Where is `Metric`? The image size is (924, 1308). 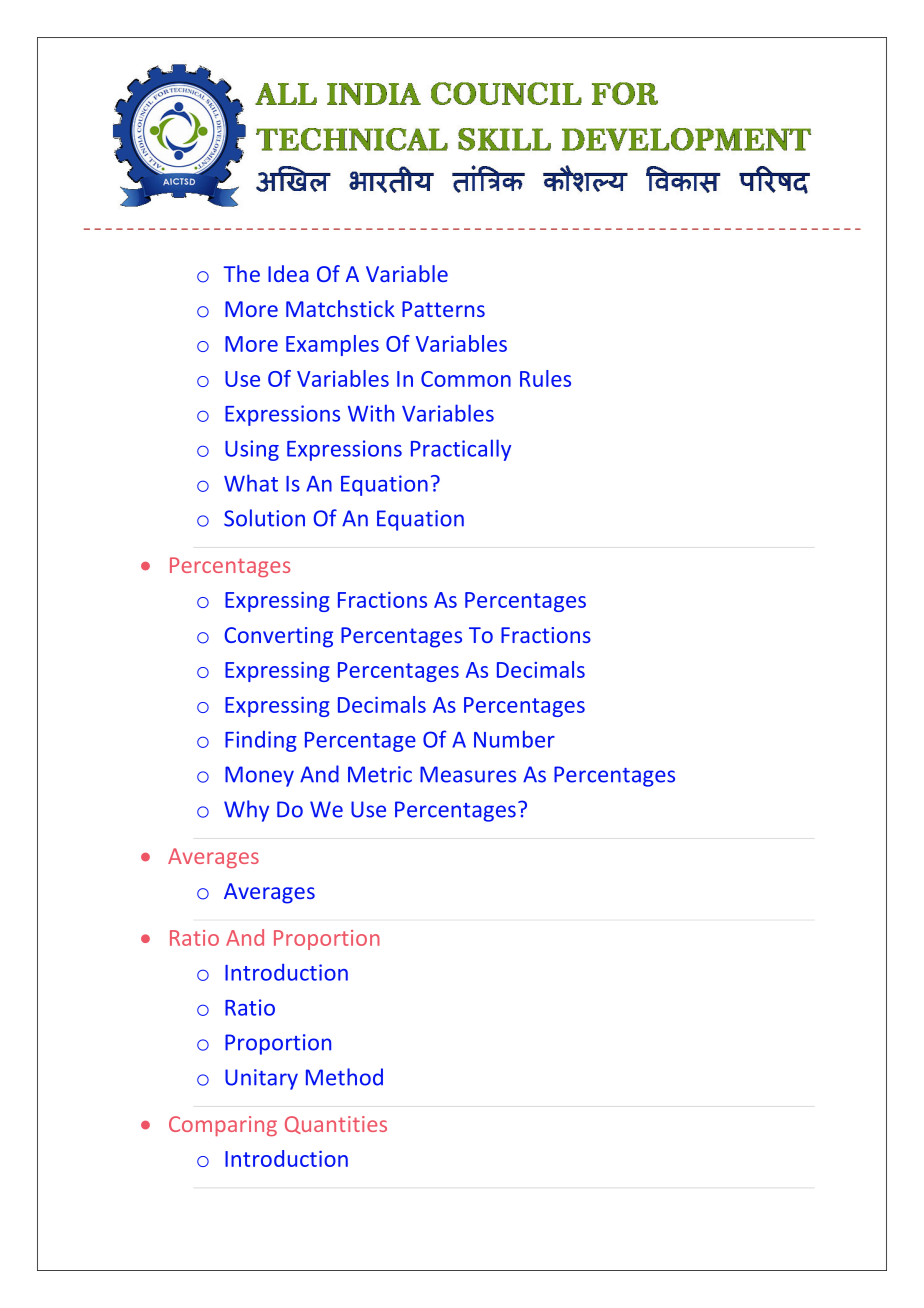 Metric is located at coordinates (380, 774).
